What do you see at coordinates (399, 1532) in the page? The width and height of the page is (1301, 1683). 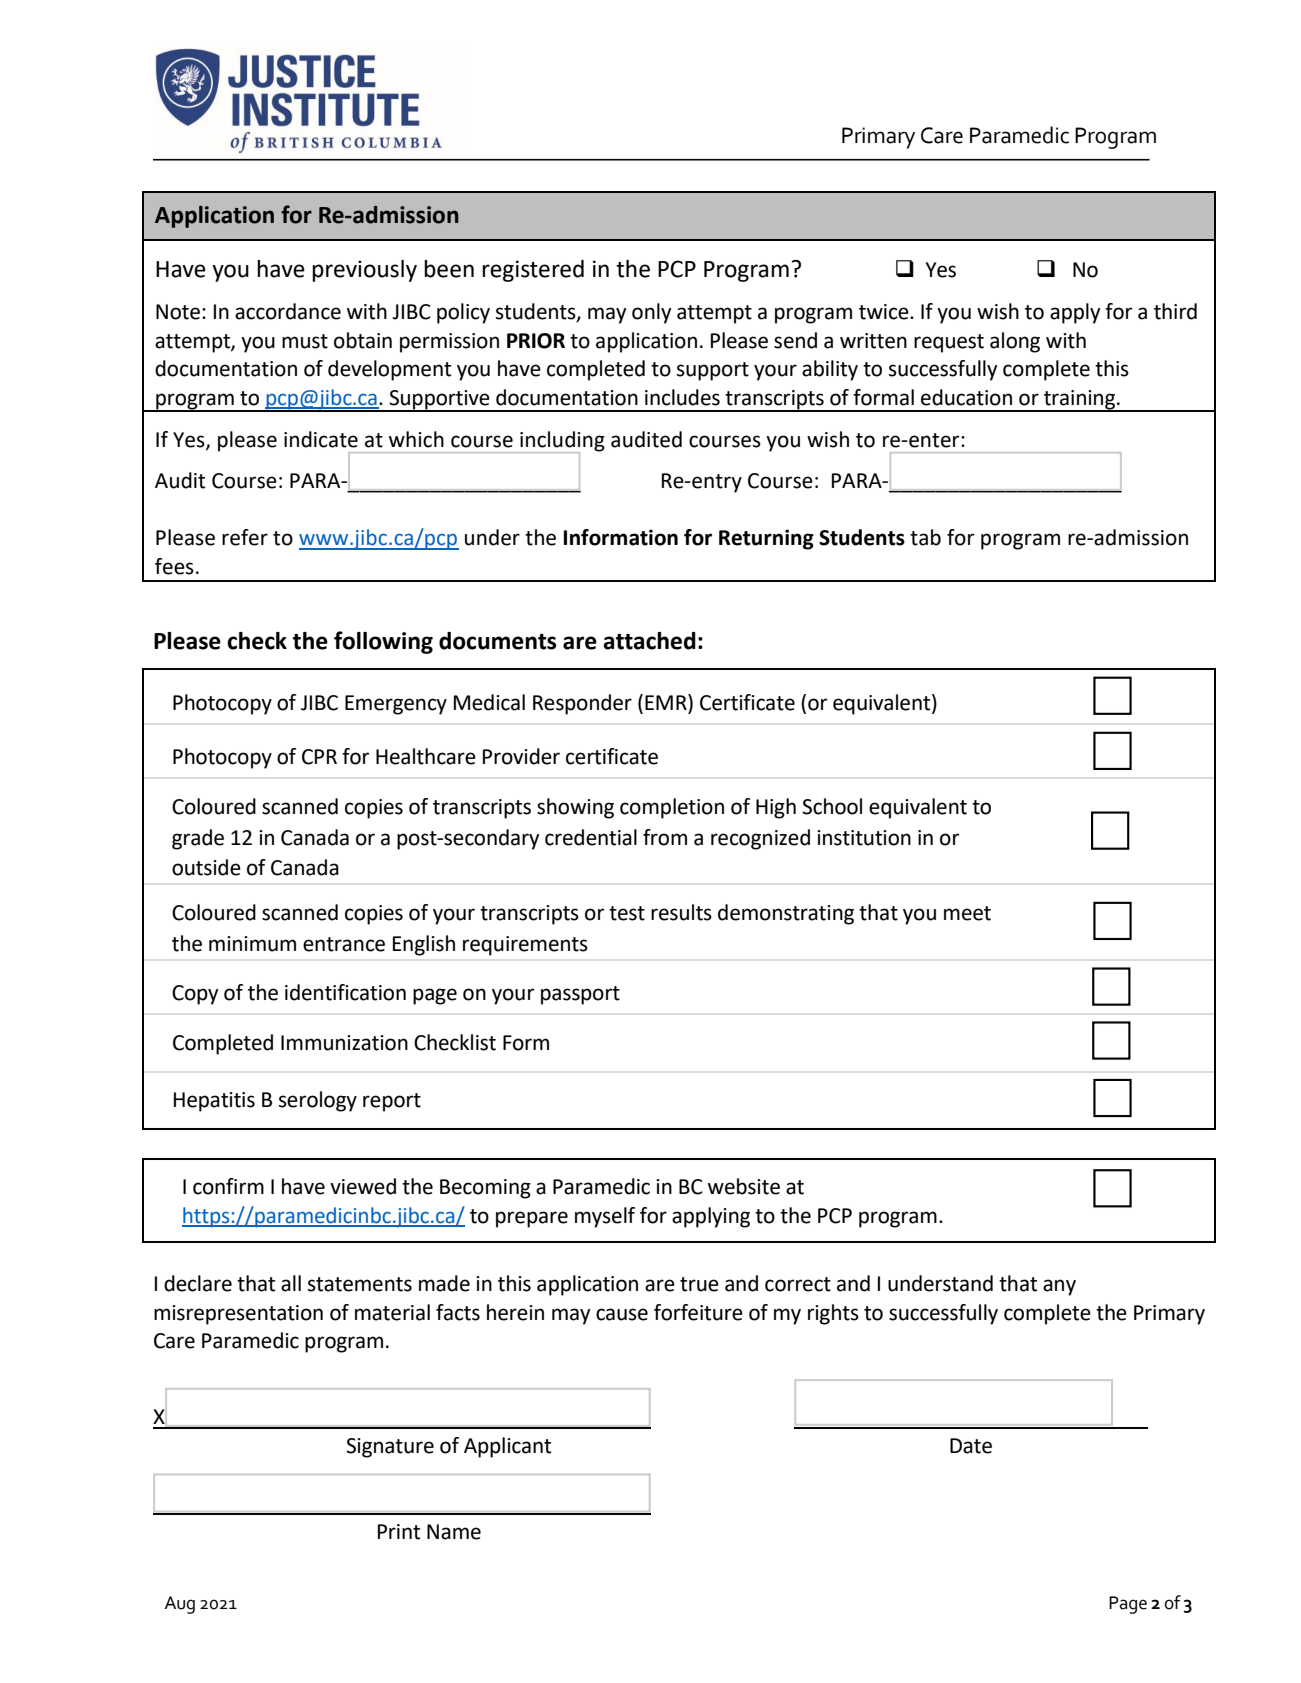 I see `Print` at bounding box center [399, 1532].
